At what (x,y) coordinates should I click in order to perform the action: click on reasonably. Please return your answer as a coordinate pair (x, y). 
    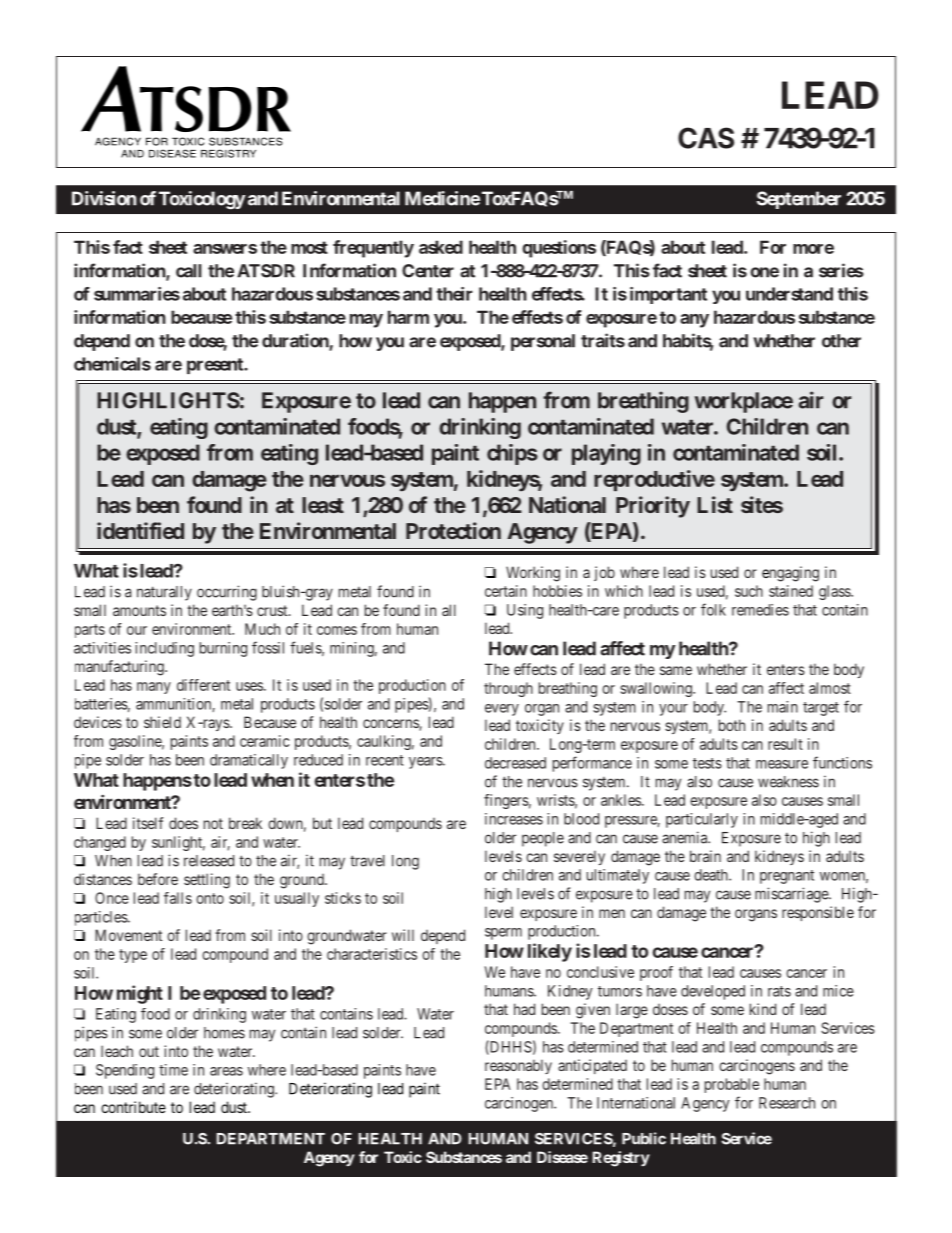
    Looking at the image, I should click on (518, 1066).
